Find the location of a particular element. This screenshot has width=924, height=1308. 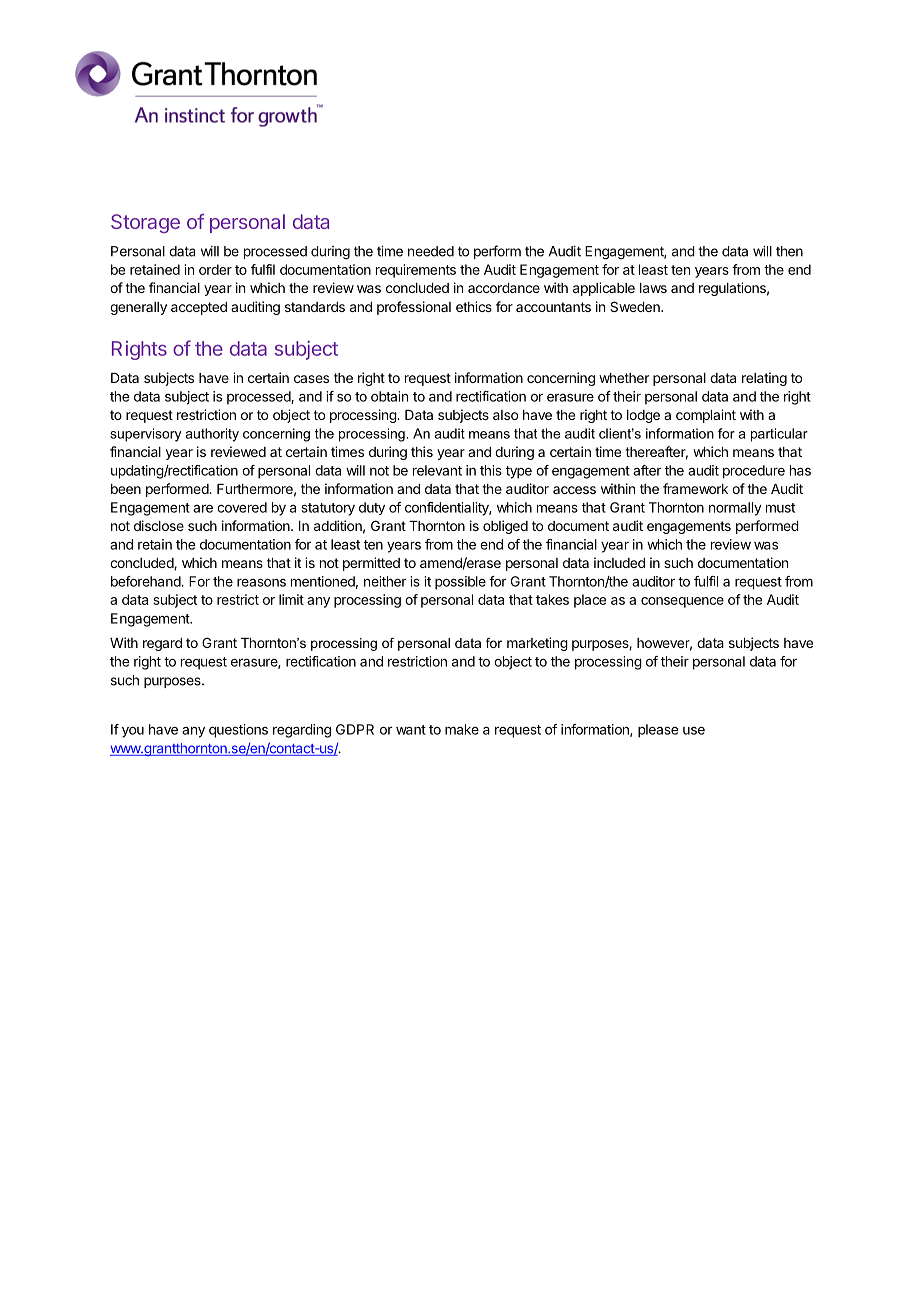

are is located at coordinates (203, 508).
